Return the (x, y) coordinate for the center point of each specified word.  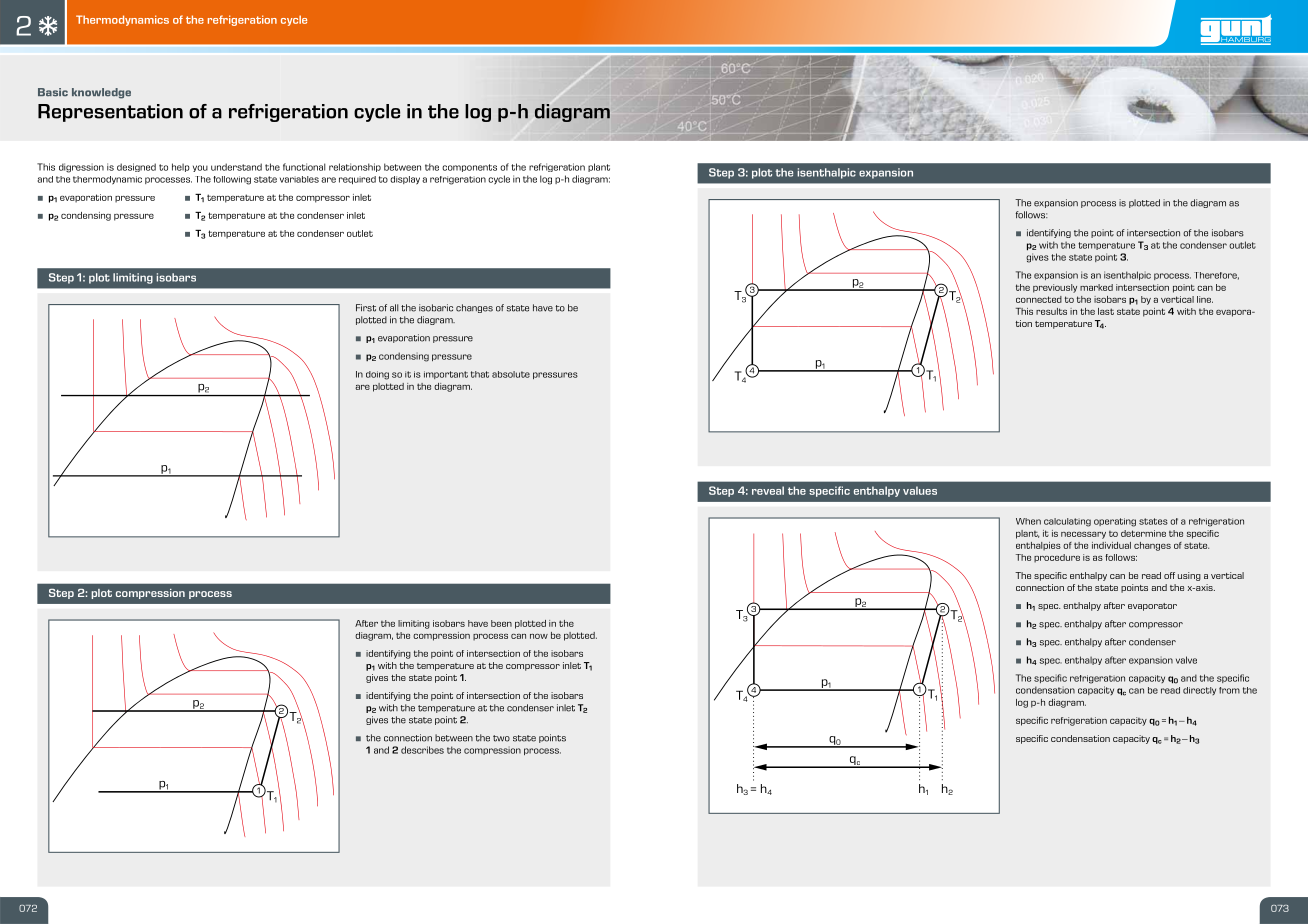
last (1106, 311)
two (501, 738)
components (469, 168)
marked (1096, 287)
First (366, 308)
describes (422, 750)
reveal (768, 490)
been (501, 623)
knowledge (101, 93)
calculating (1067, 522)
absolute (511, 374)
